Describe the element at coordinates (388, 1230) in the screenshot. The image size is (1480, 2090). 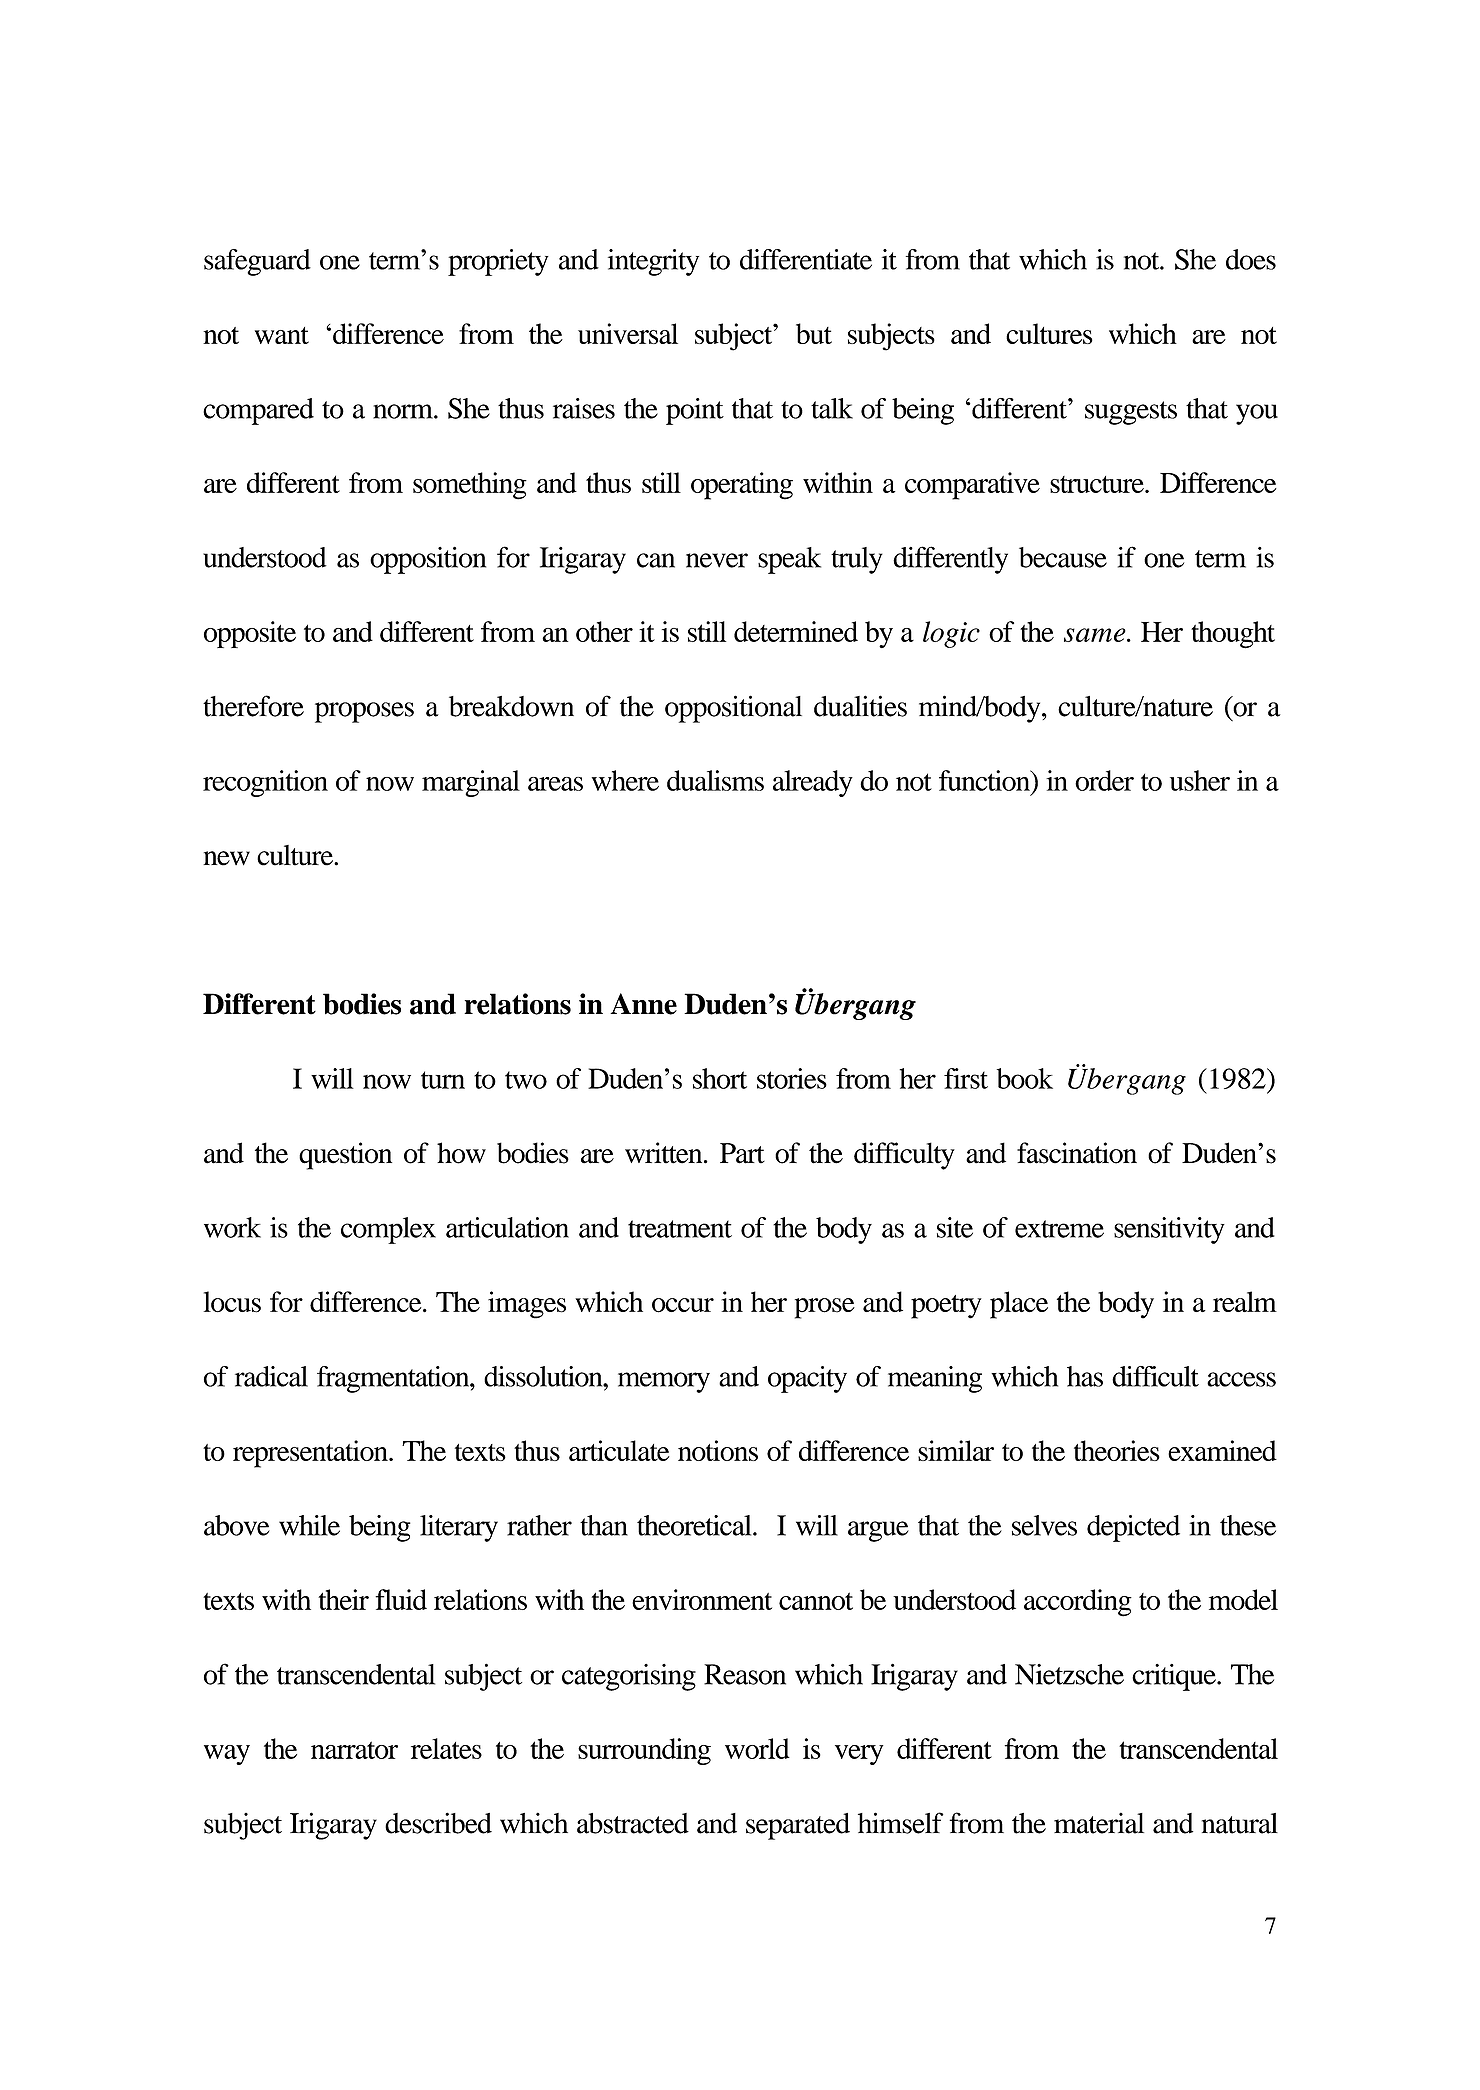
I see `complex` at that location.
